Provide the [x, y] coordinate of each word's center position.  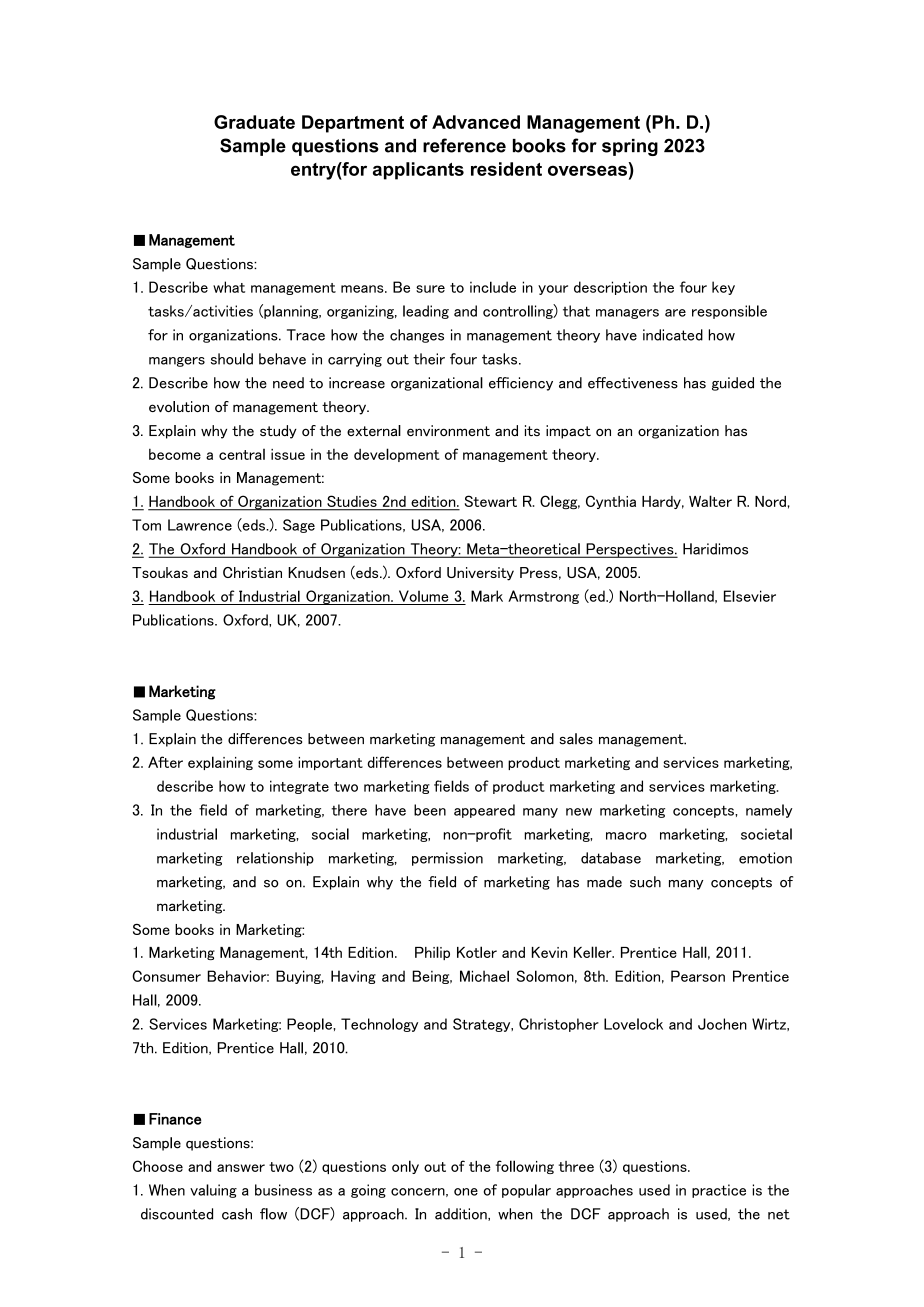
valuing [213, 1191]
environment [448, 431]
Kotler [477, 952]
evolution [179, 406]
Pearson [698, 976]
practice [719, 1191]
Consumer [166, 976]
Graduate [254, 122]
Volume [424, 596]
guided [733, 384]
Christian [252, 572]
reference [464, 145]
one [466, 1192]
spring [630, 147]
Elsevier [750, 596]
